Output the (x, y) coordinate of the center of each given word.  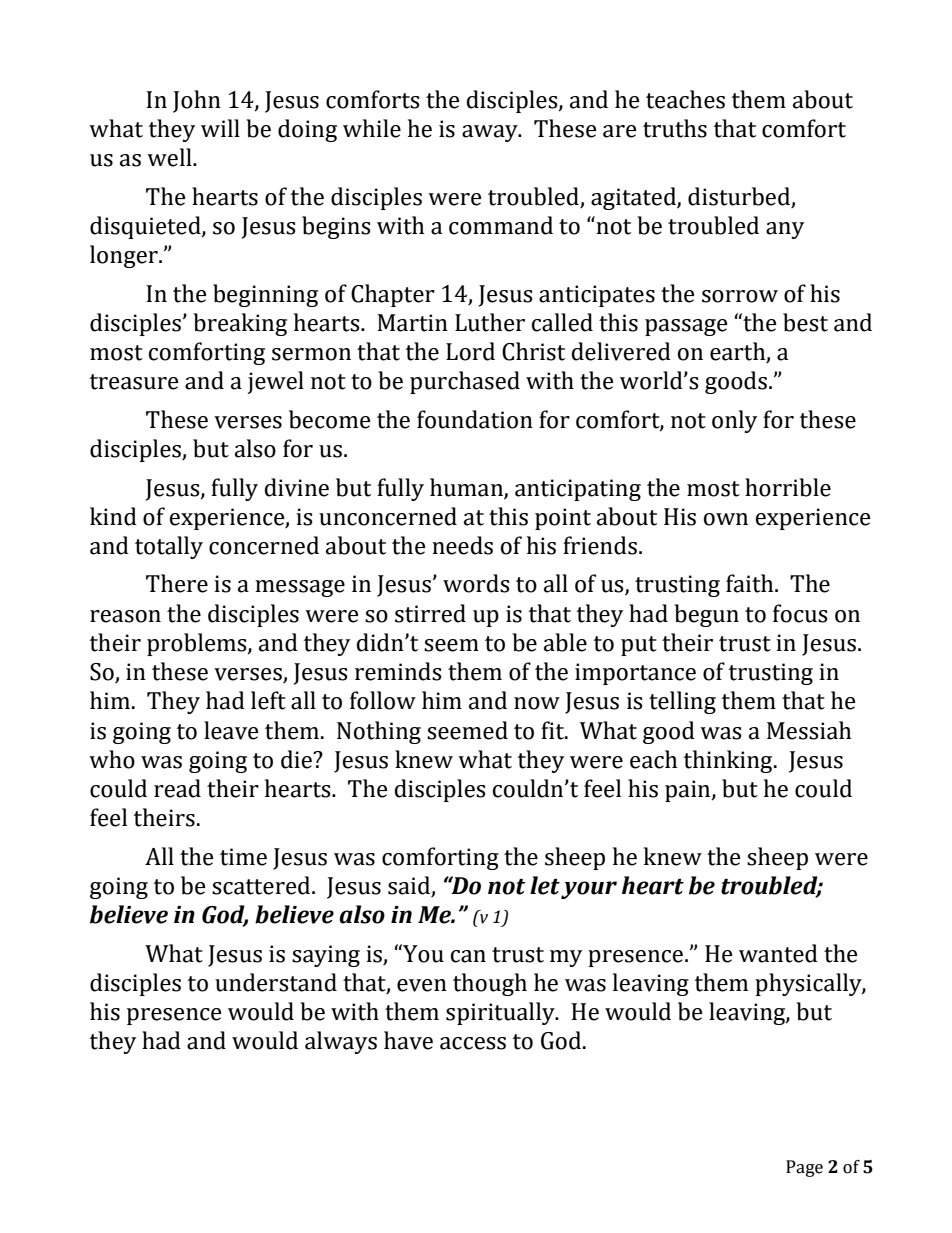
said (410, 886)
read (177, 788)
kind (113, 516)
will (220, 128)
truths (675, 128)
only (734, 421)
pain (689, 791)
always (341, 1042)
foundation (475, 419)
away (491, 133)
